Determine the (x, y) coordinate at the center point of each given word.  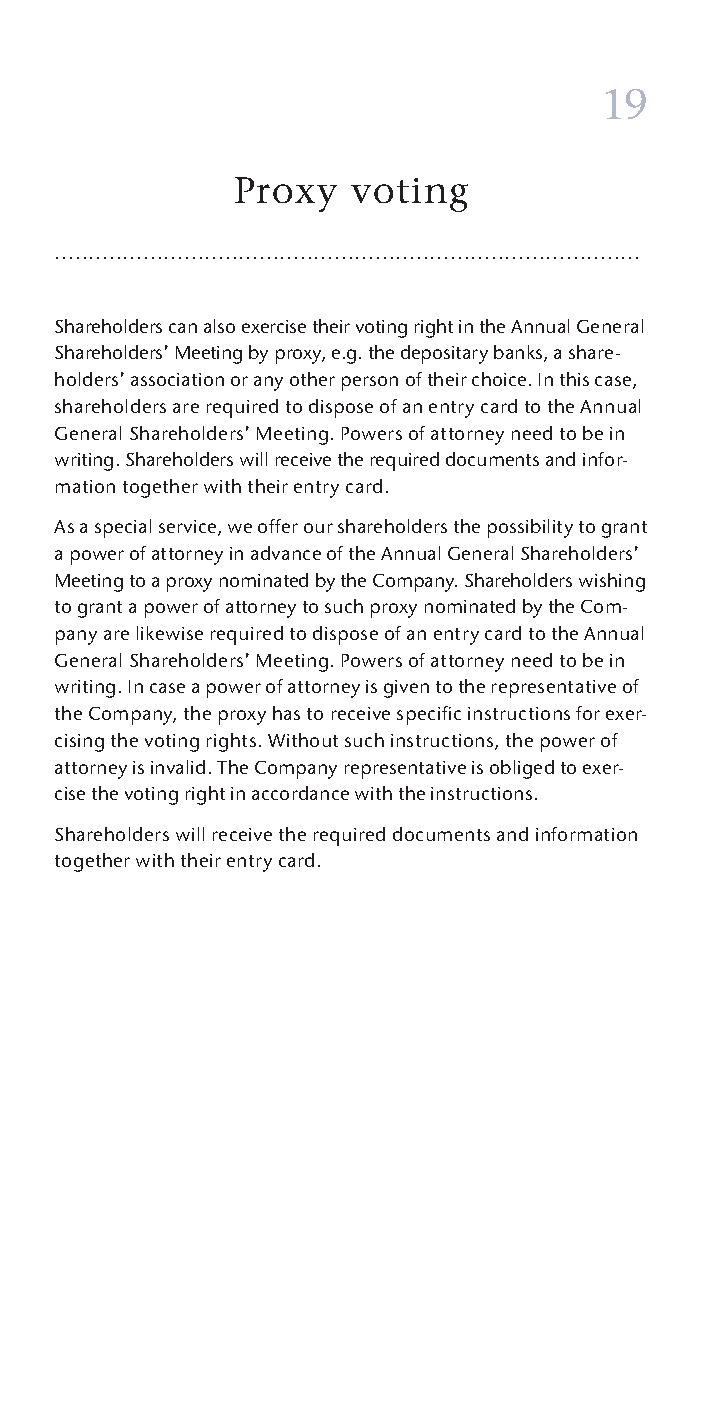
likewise (170, 633)
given (406, 689)
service (189, 528)
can (183, 328)
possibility (530, 528)
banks (519, 353)
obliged (522, 769)
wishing (612, 582)
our (318, 528)
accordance (300, 793)
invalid (178, 767)
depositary (444, 354)
